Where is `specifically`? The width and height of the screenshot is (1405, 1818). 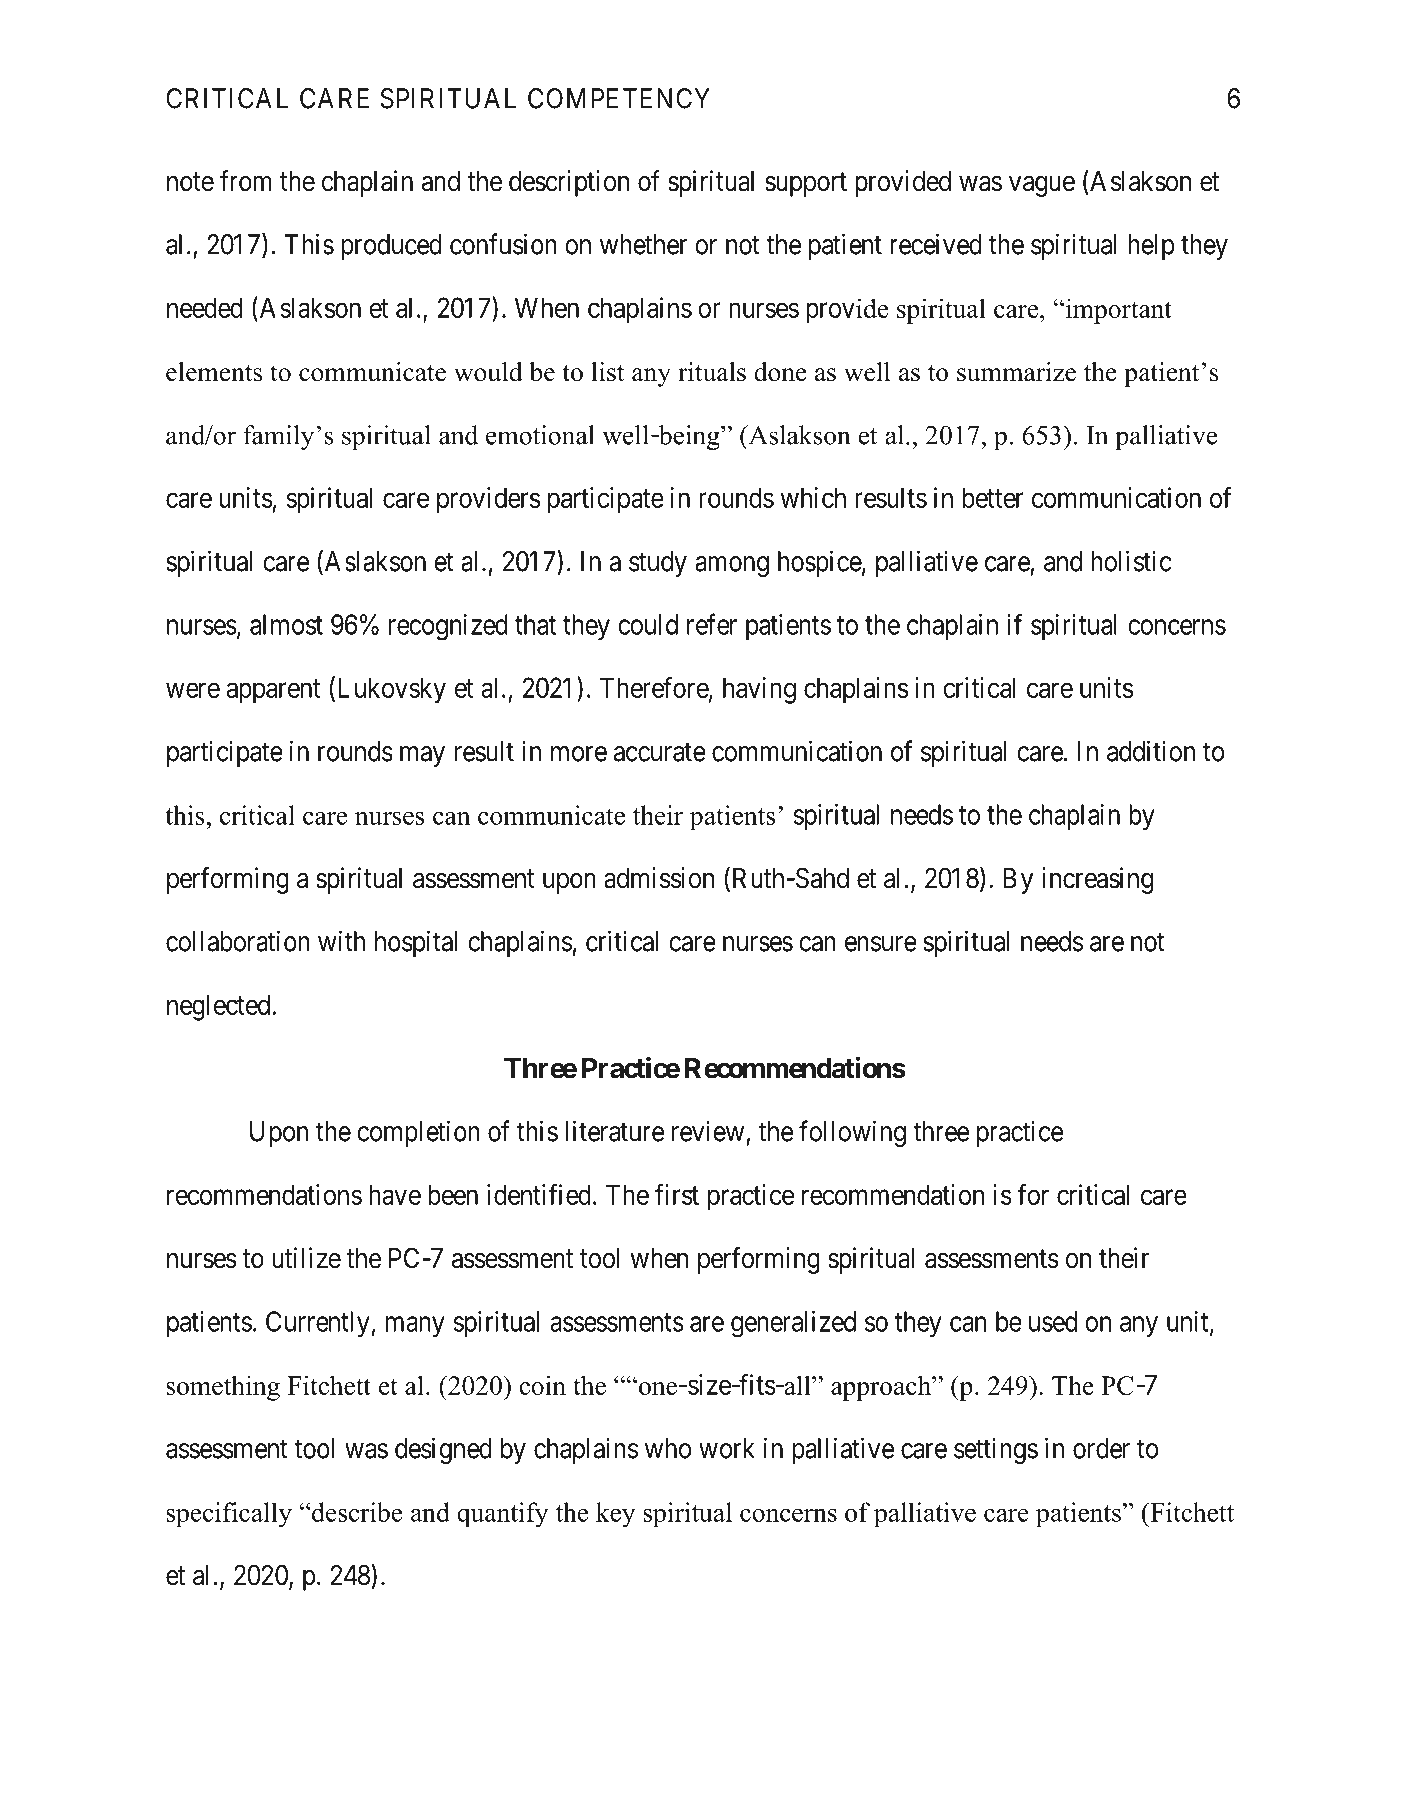
specifically is located at coordinates (229, 1515).
